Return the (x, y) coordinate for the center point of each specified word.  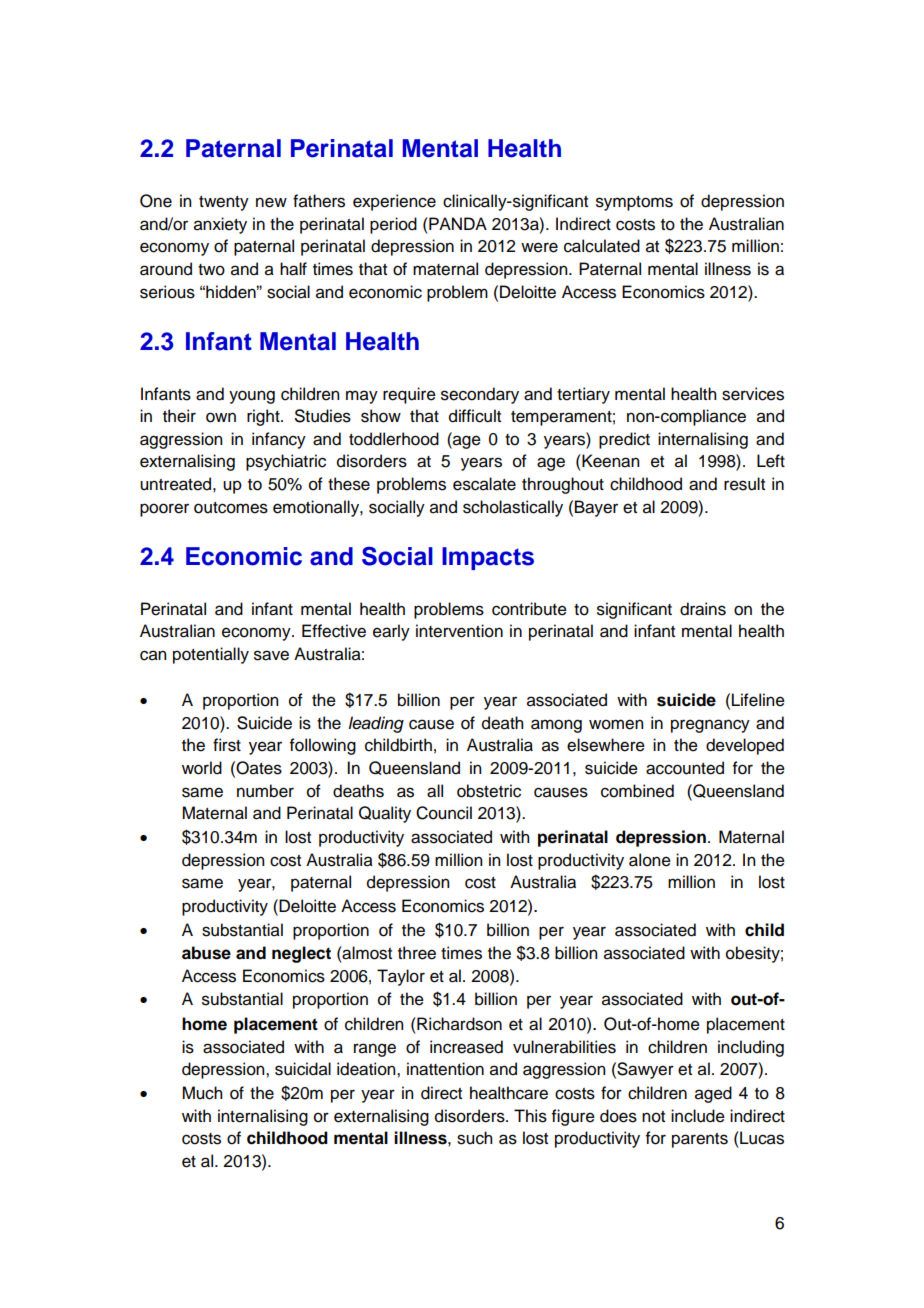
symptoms (634, 203)
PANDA (457, 223)
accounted (685, 768)
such (474, 1138)
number (265, 791)
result (744, 484)
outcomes (231, 508)
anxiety (220, 225)
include (698, 1116)
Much (202, 1093)
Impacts (488, 558)
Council (444, 813)
